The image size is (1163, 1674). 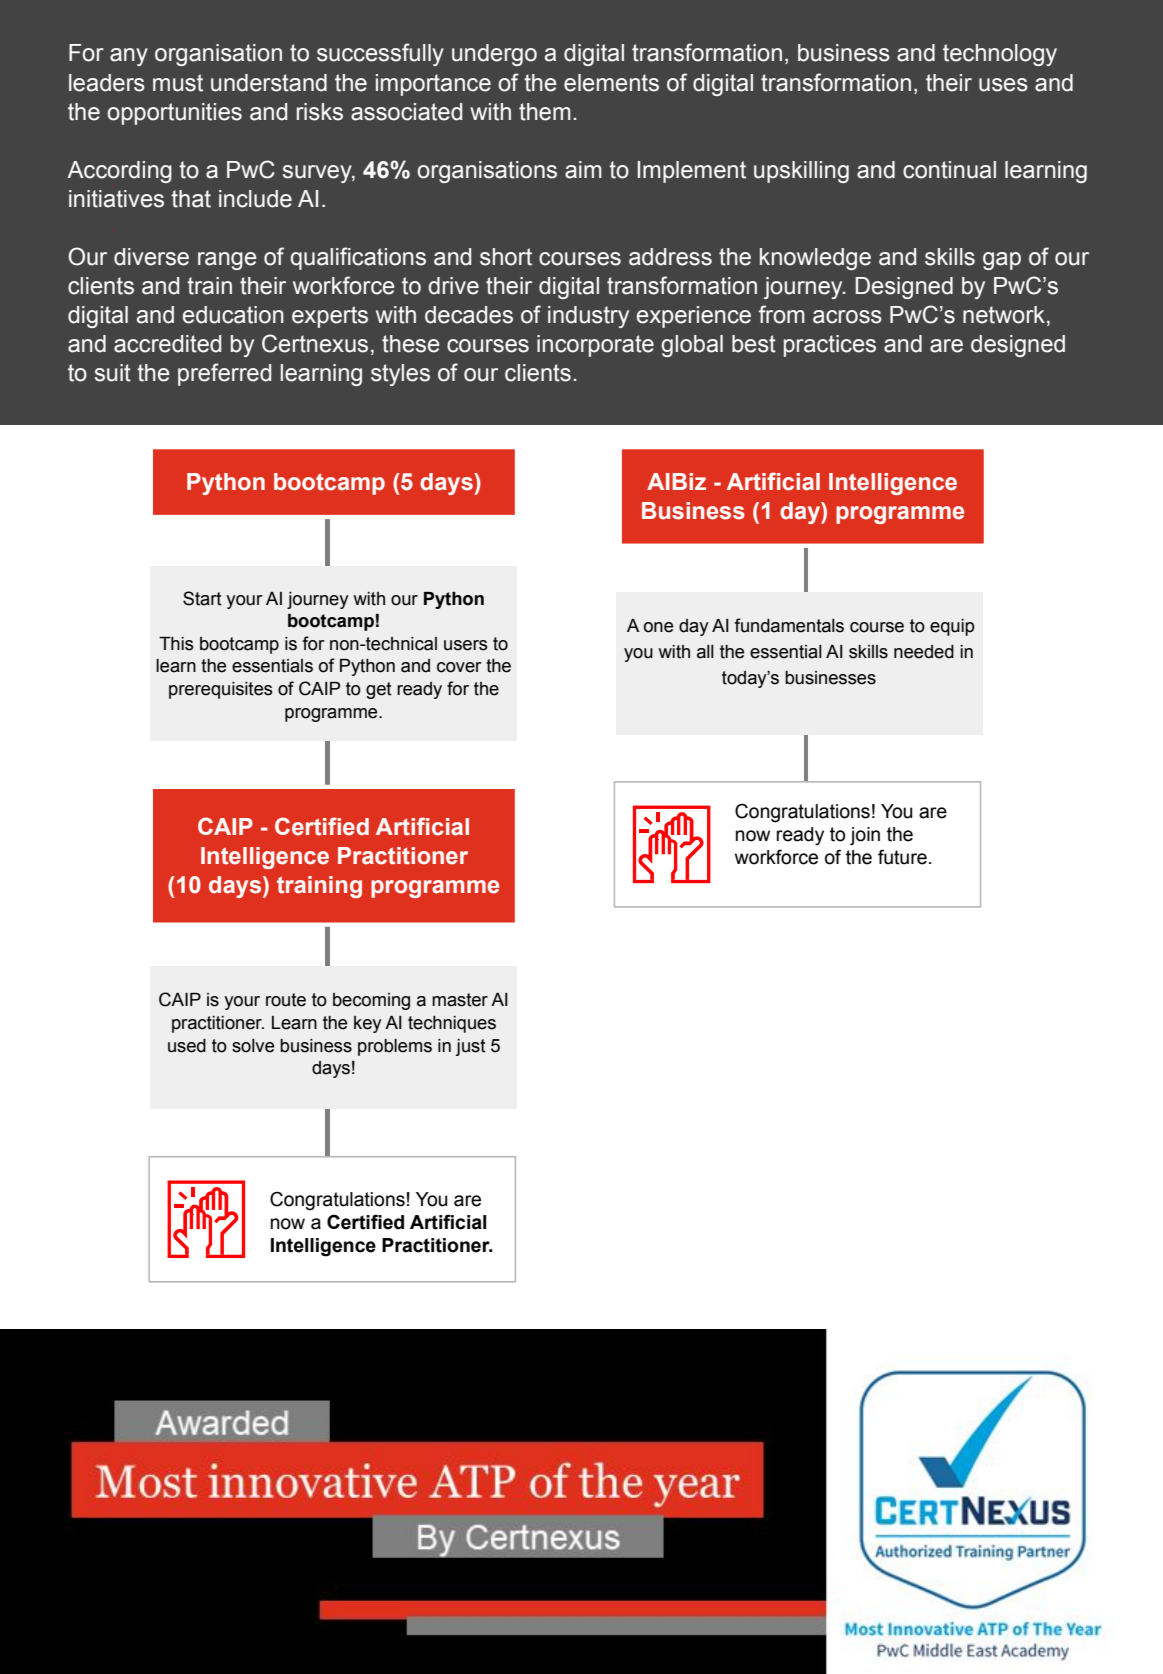 I want to click on uses, so click(x=1003, y=85).
